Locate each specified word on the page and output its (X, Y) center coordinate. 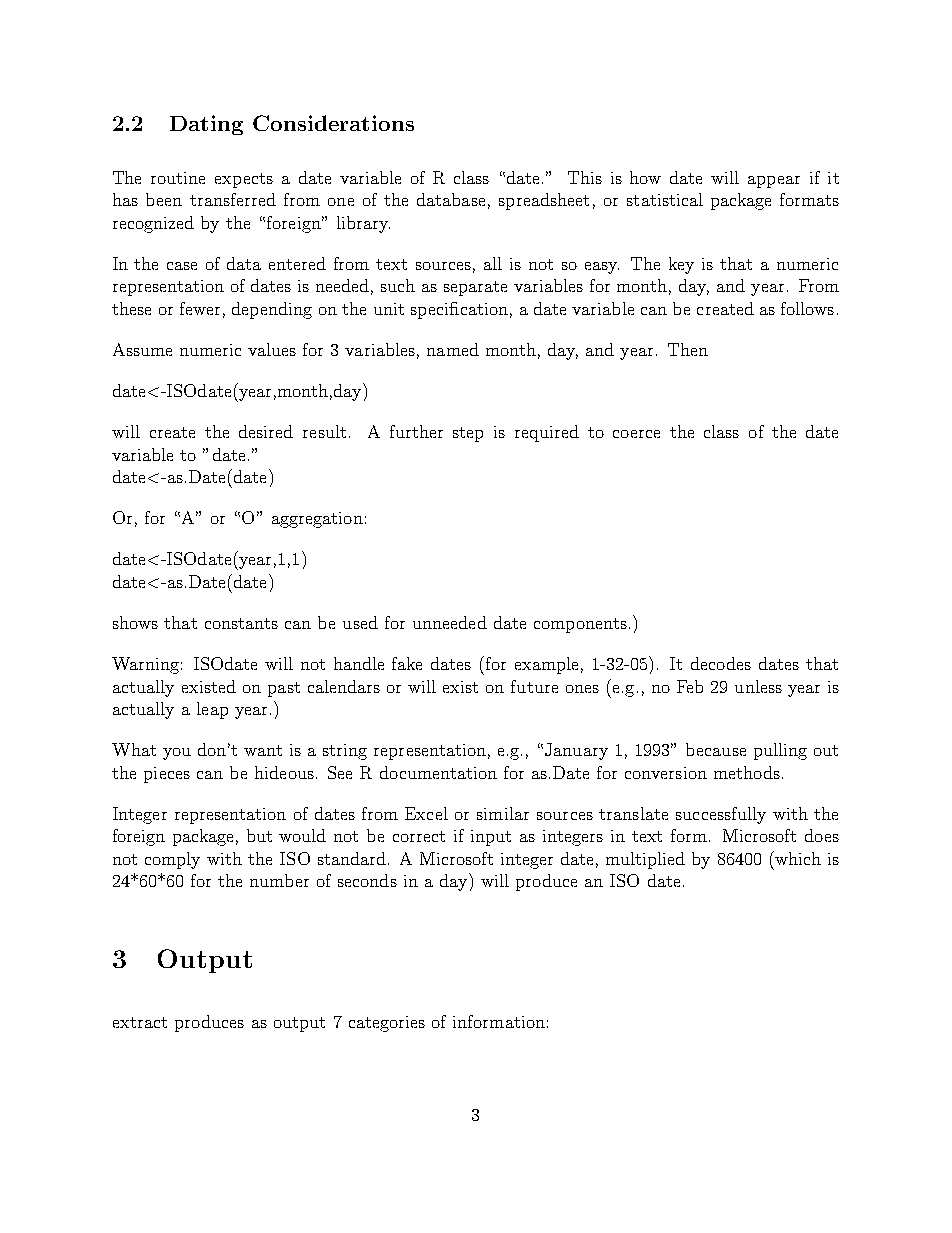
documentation (438, 772)
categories (387, 1024)
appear (774, 182)
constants (241, 623)
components (580, 625)
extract (140, 1022)
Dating (206, 125)
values (272, 349)
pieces (167, 775)
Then (688, 349)
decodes (721, 663)
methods (747, 772)
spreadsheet (544, 201)
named (453, 349)
